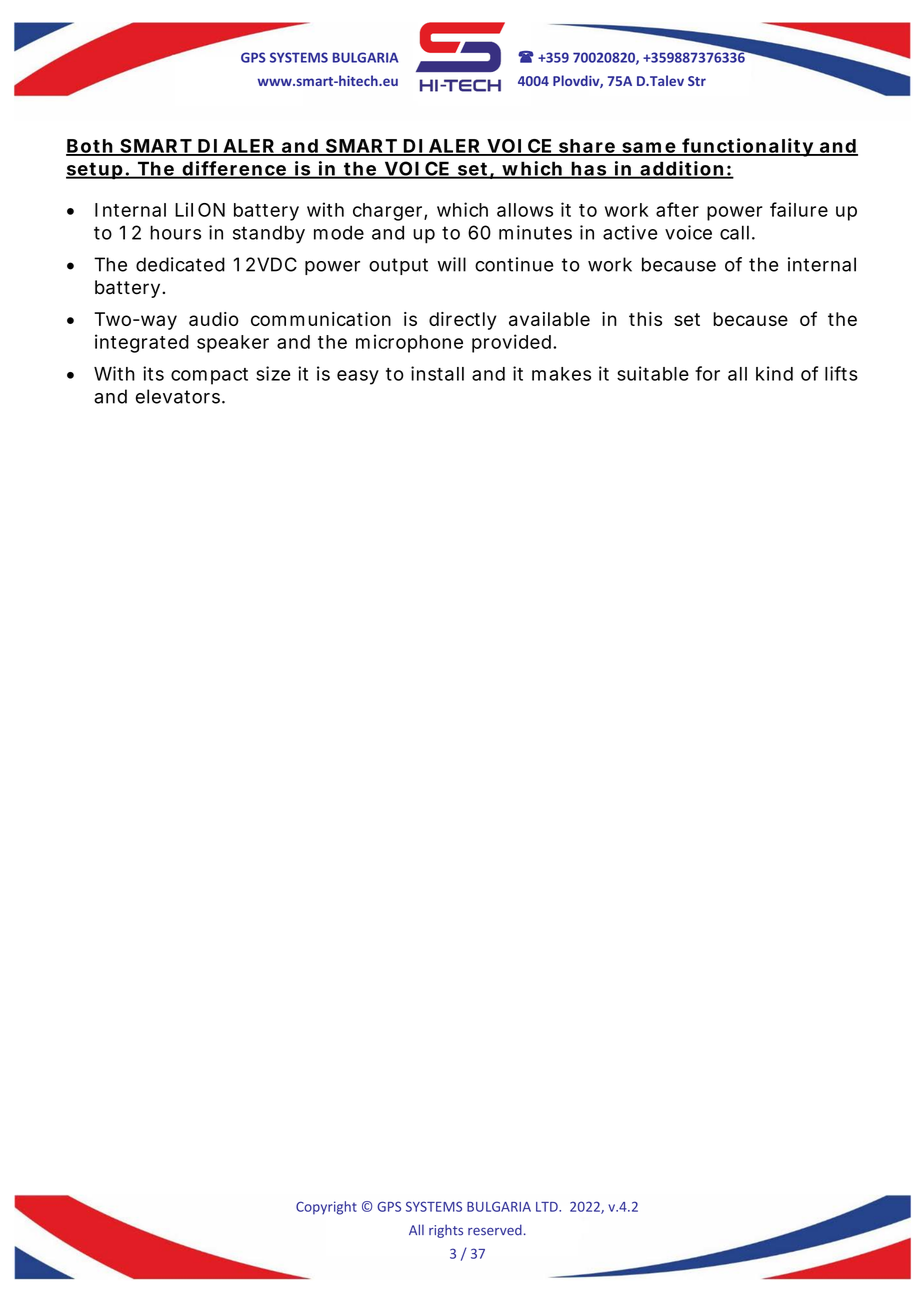  I want to click on for, so click(707, 373).
